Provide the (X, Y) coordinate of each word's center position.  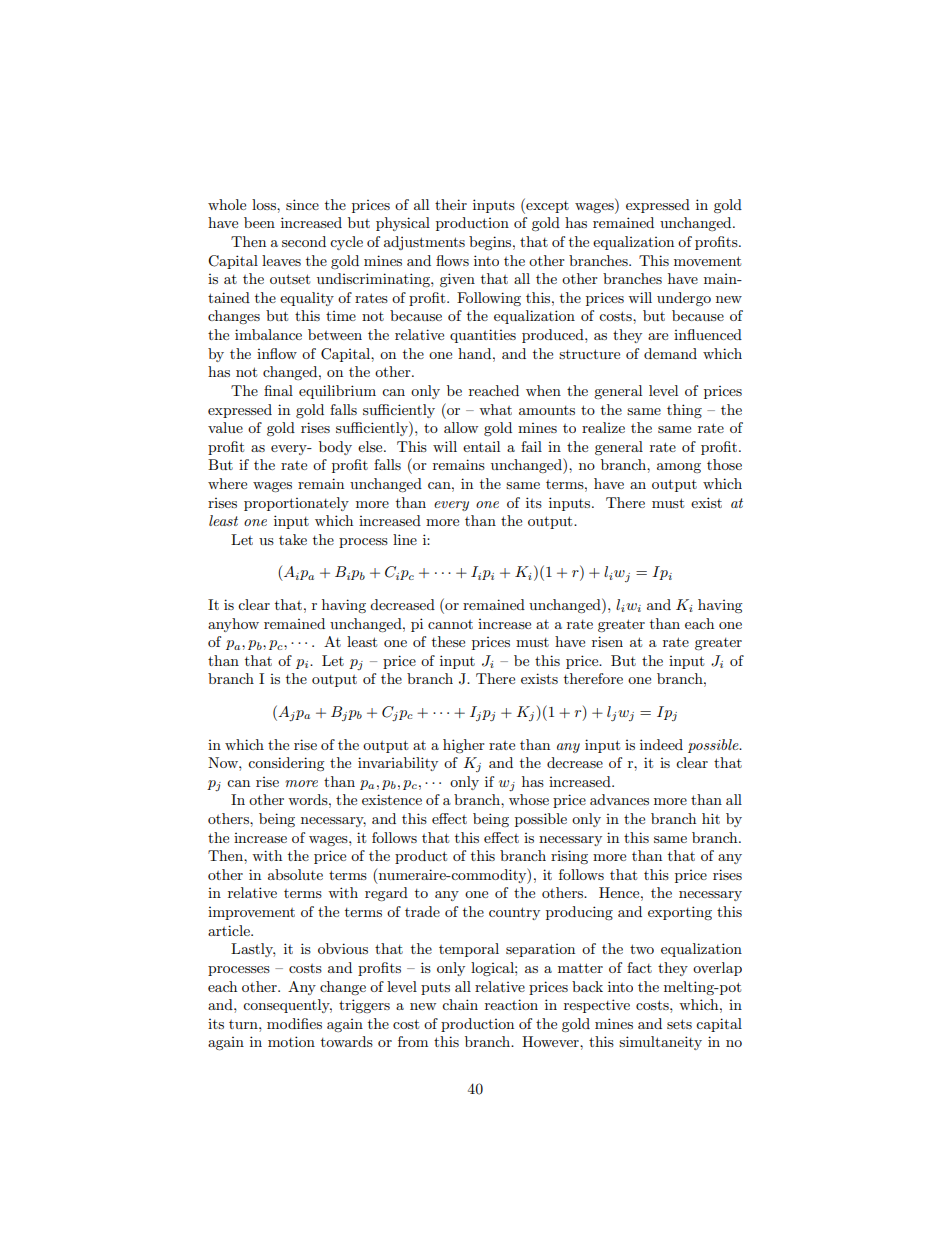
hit (711, 818)
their (451, 204)
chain (460, 1004)
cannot (450, 624)
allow (461, 427)
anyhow (233, 625)
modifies (294, 1023)
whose (529, 799)
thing (684, 411)
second (304, 241)
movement (707, 261)
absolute (295, 874)
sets (679, 1024)
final (278, 390)
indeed (661, 744)
